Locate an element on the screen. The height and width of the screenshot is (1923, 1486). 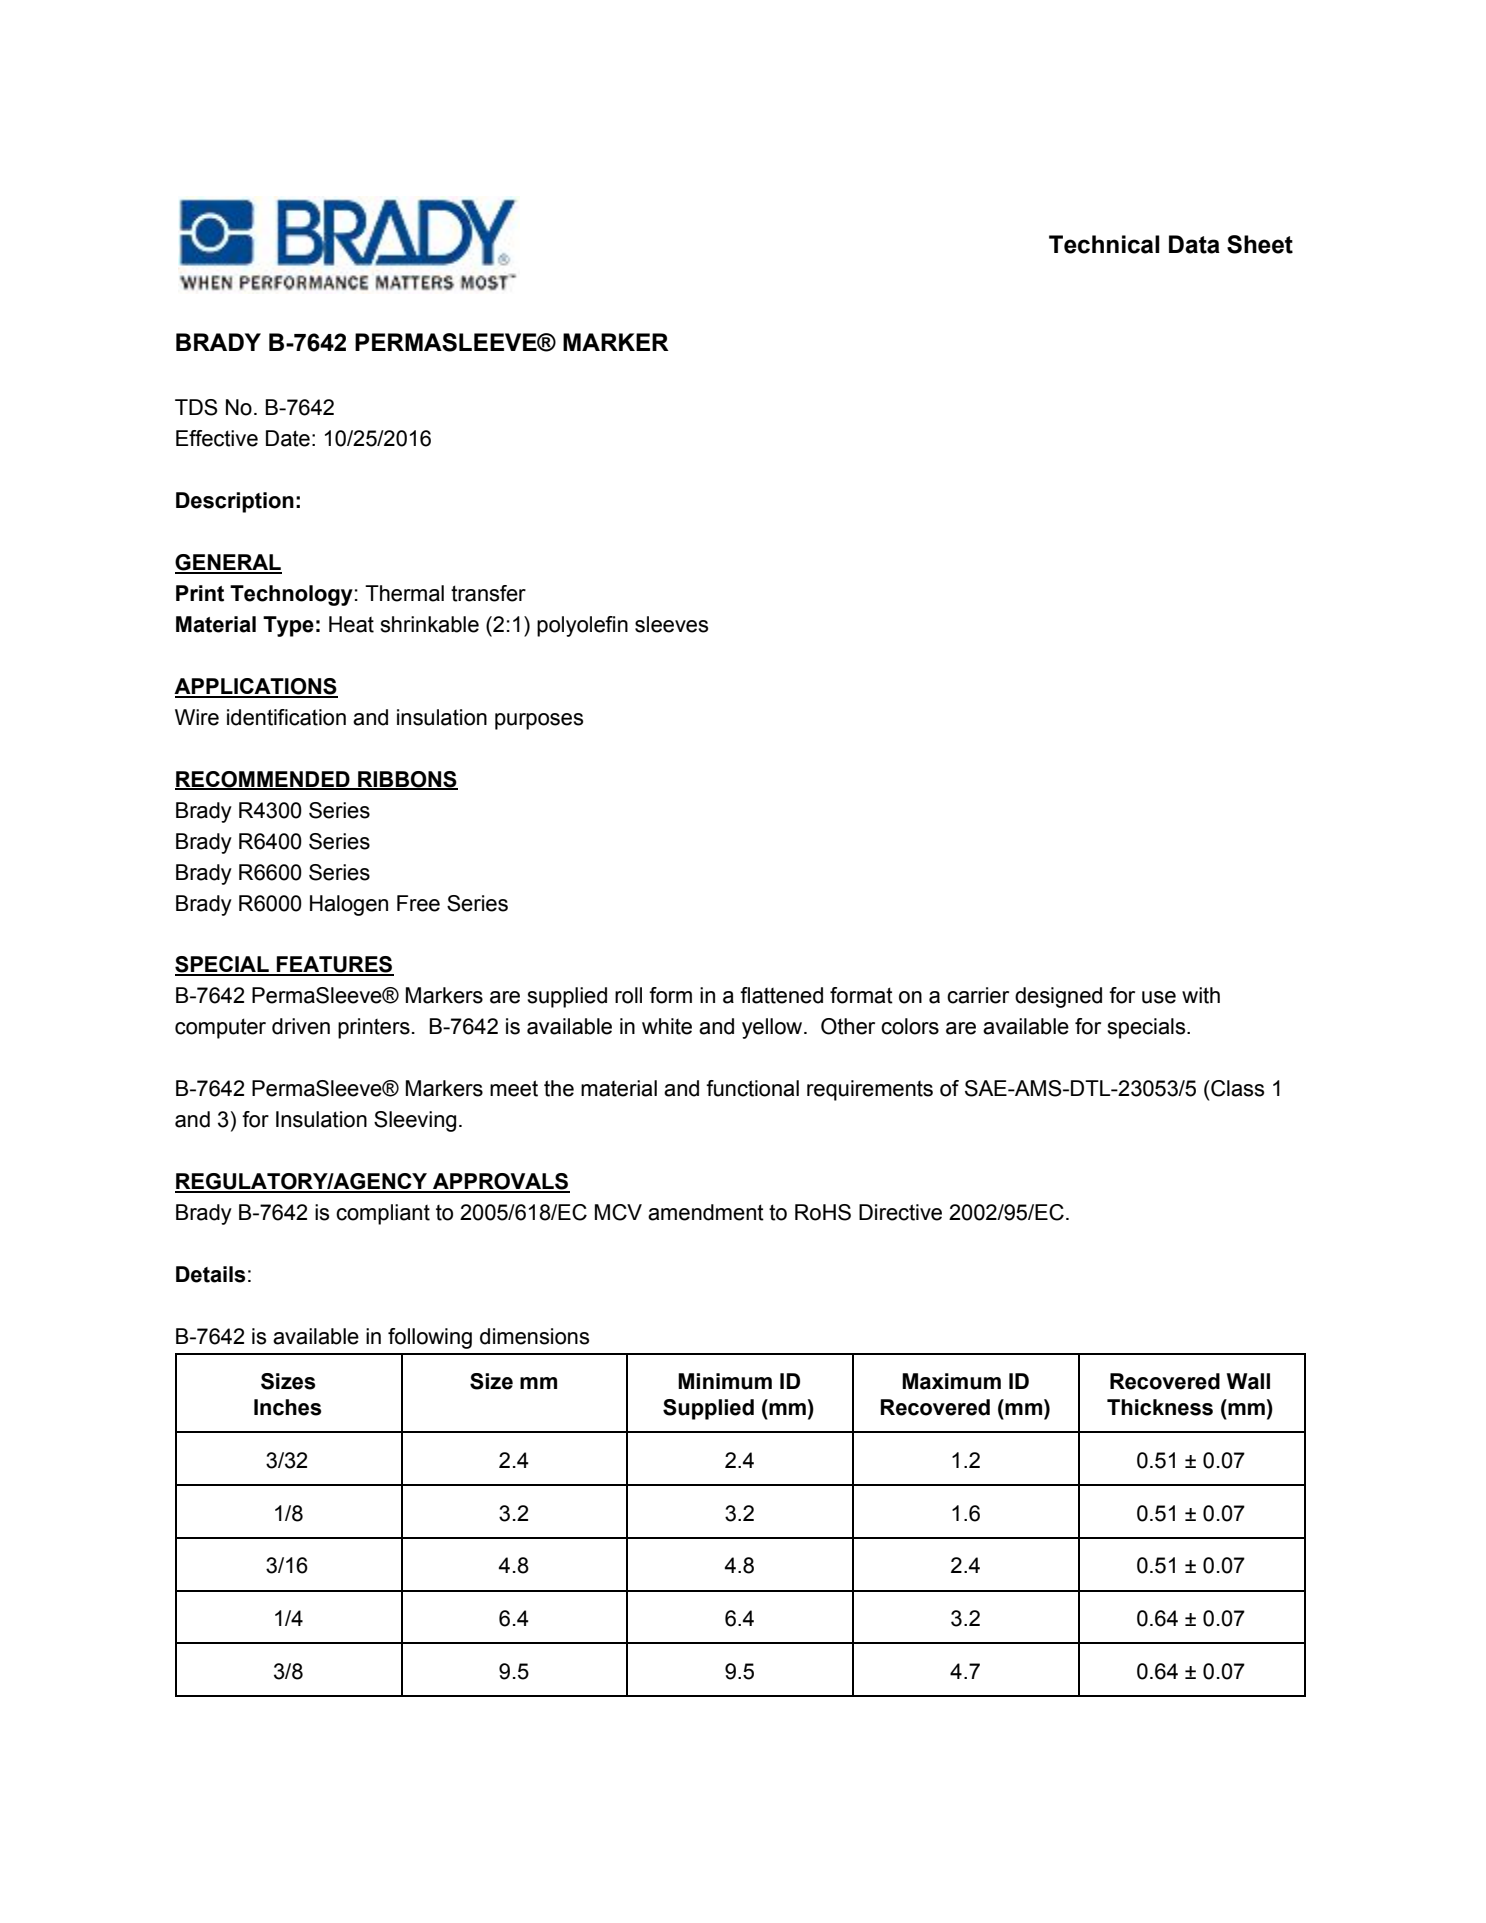
Heat is located at coordinates (351, 624).
